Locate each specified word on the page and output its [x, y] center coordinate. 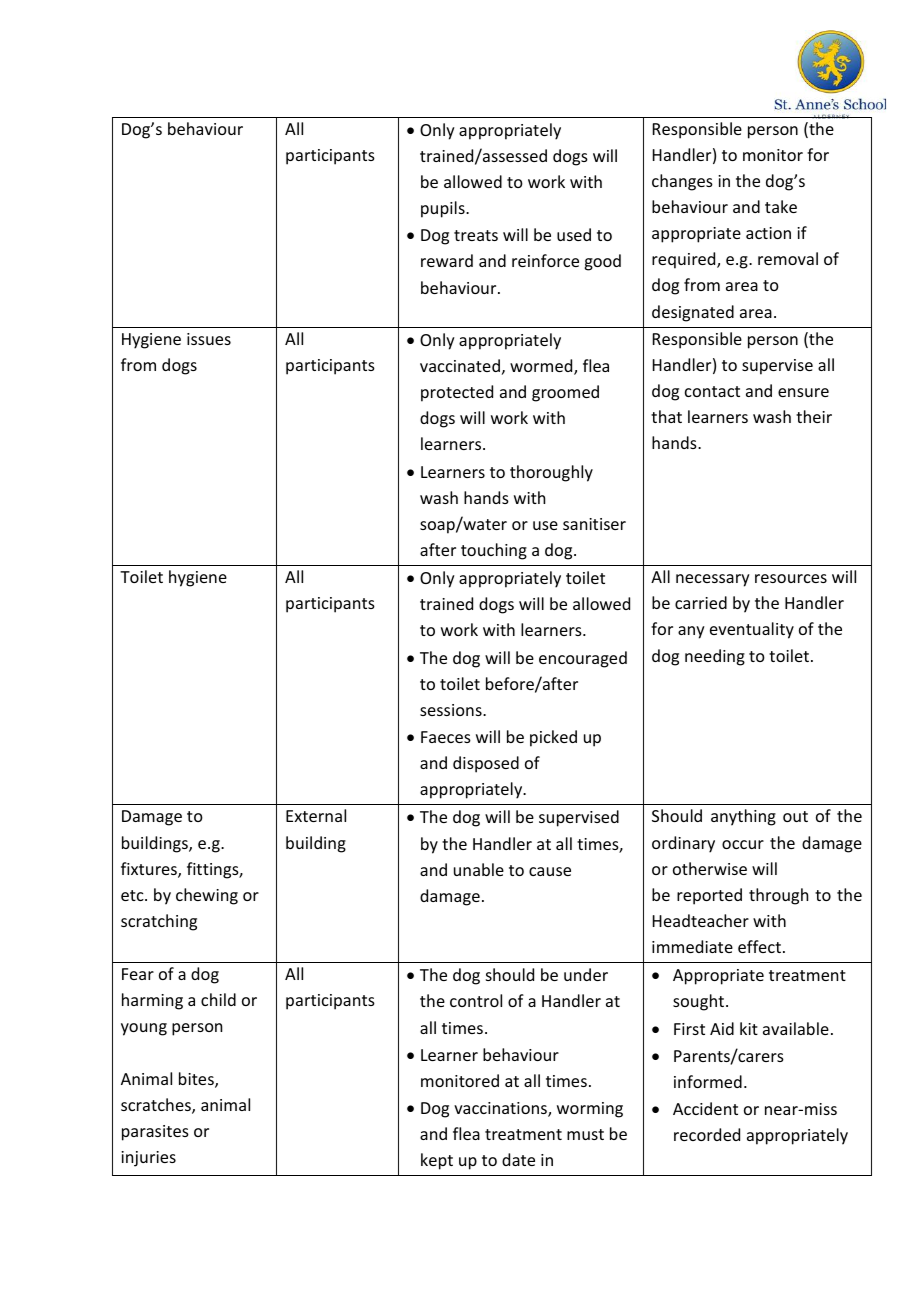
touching [494, 551]
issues [209, 339]
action [768, 233]
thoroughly [551, 473]
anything [743, 817]
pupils [444, 209]
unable [479, 869]
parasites [155, 1133]
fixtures [150, 870]
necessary [713, 580]
